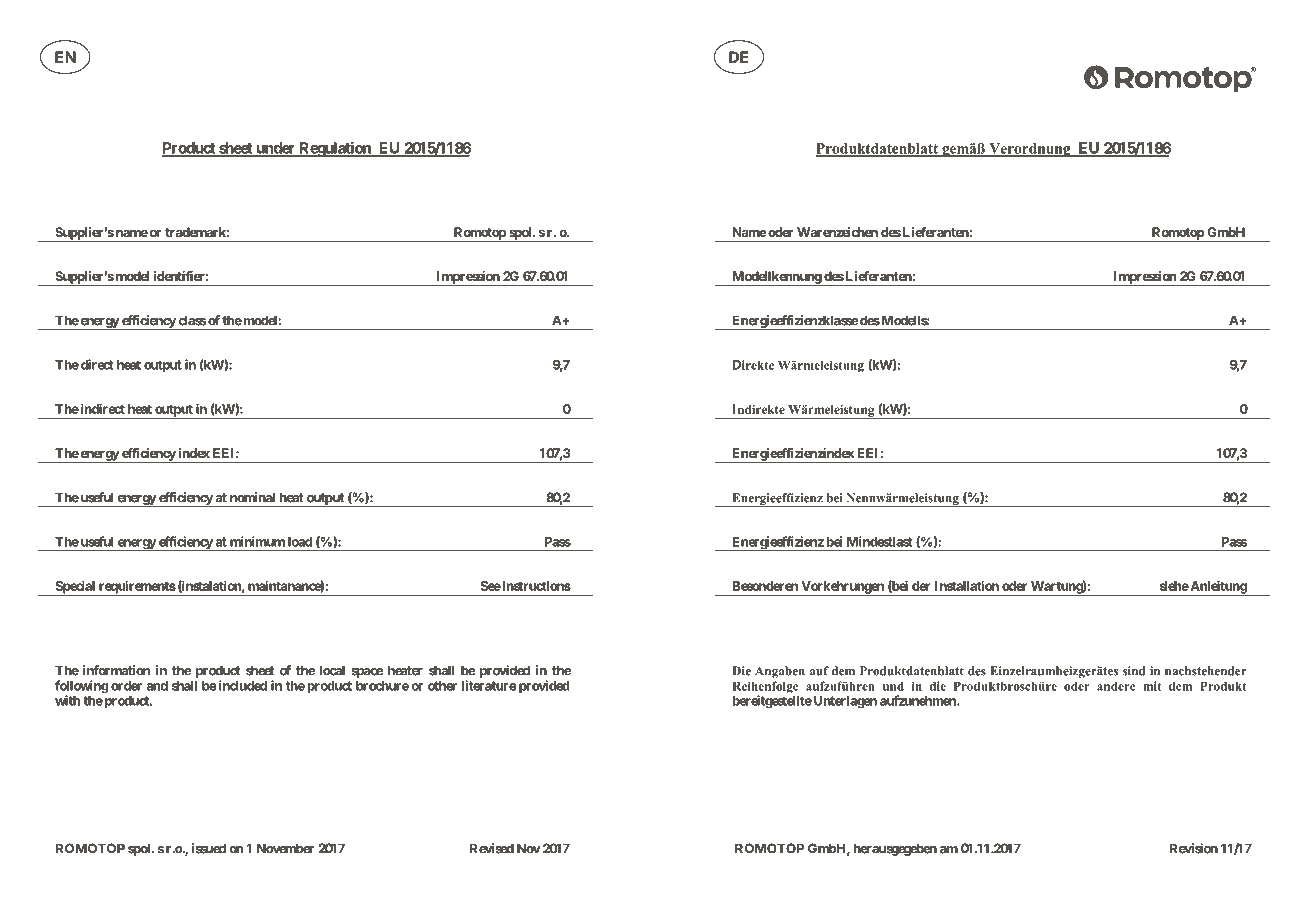 Image resolution: width=1308 pixels, height=924 pixels. What do you see at coordinates (193, 320) in the screenshot?
I see `class` at bounding box center [193, 320].
